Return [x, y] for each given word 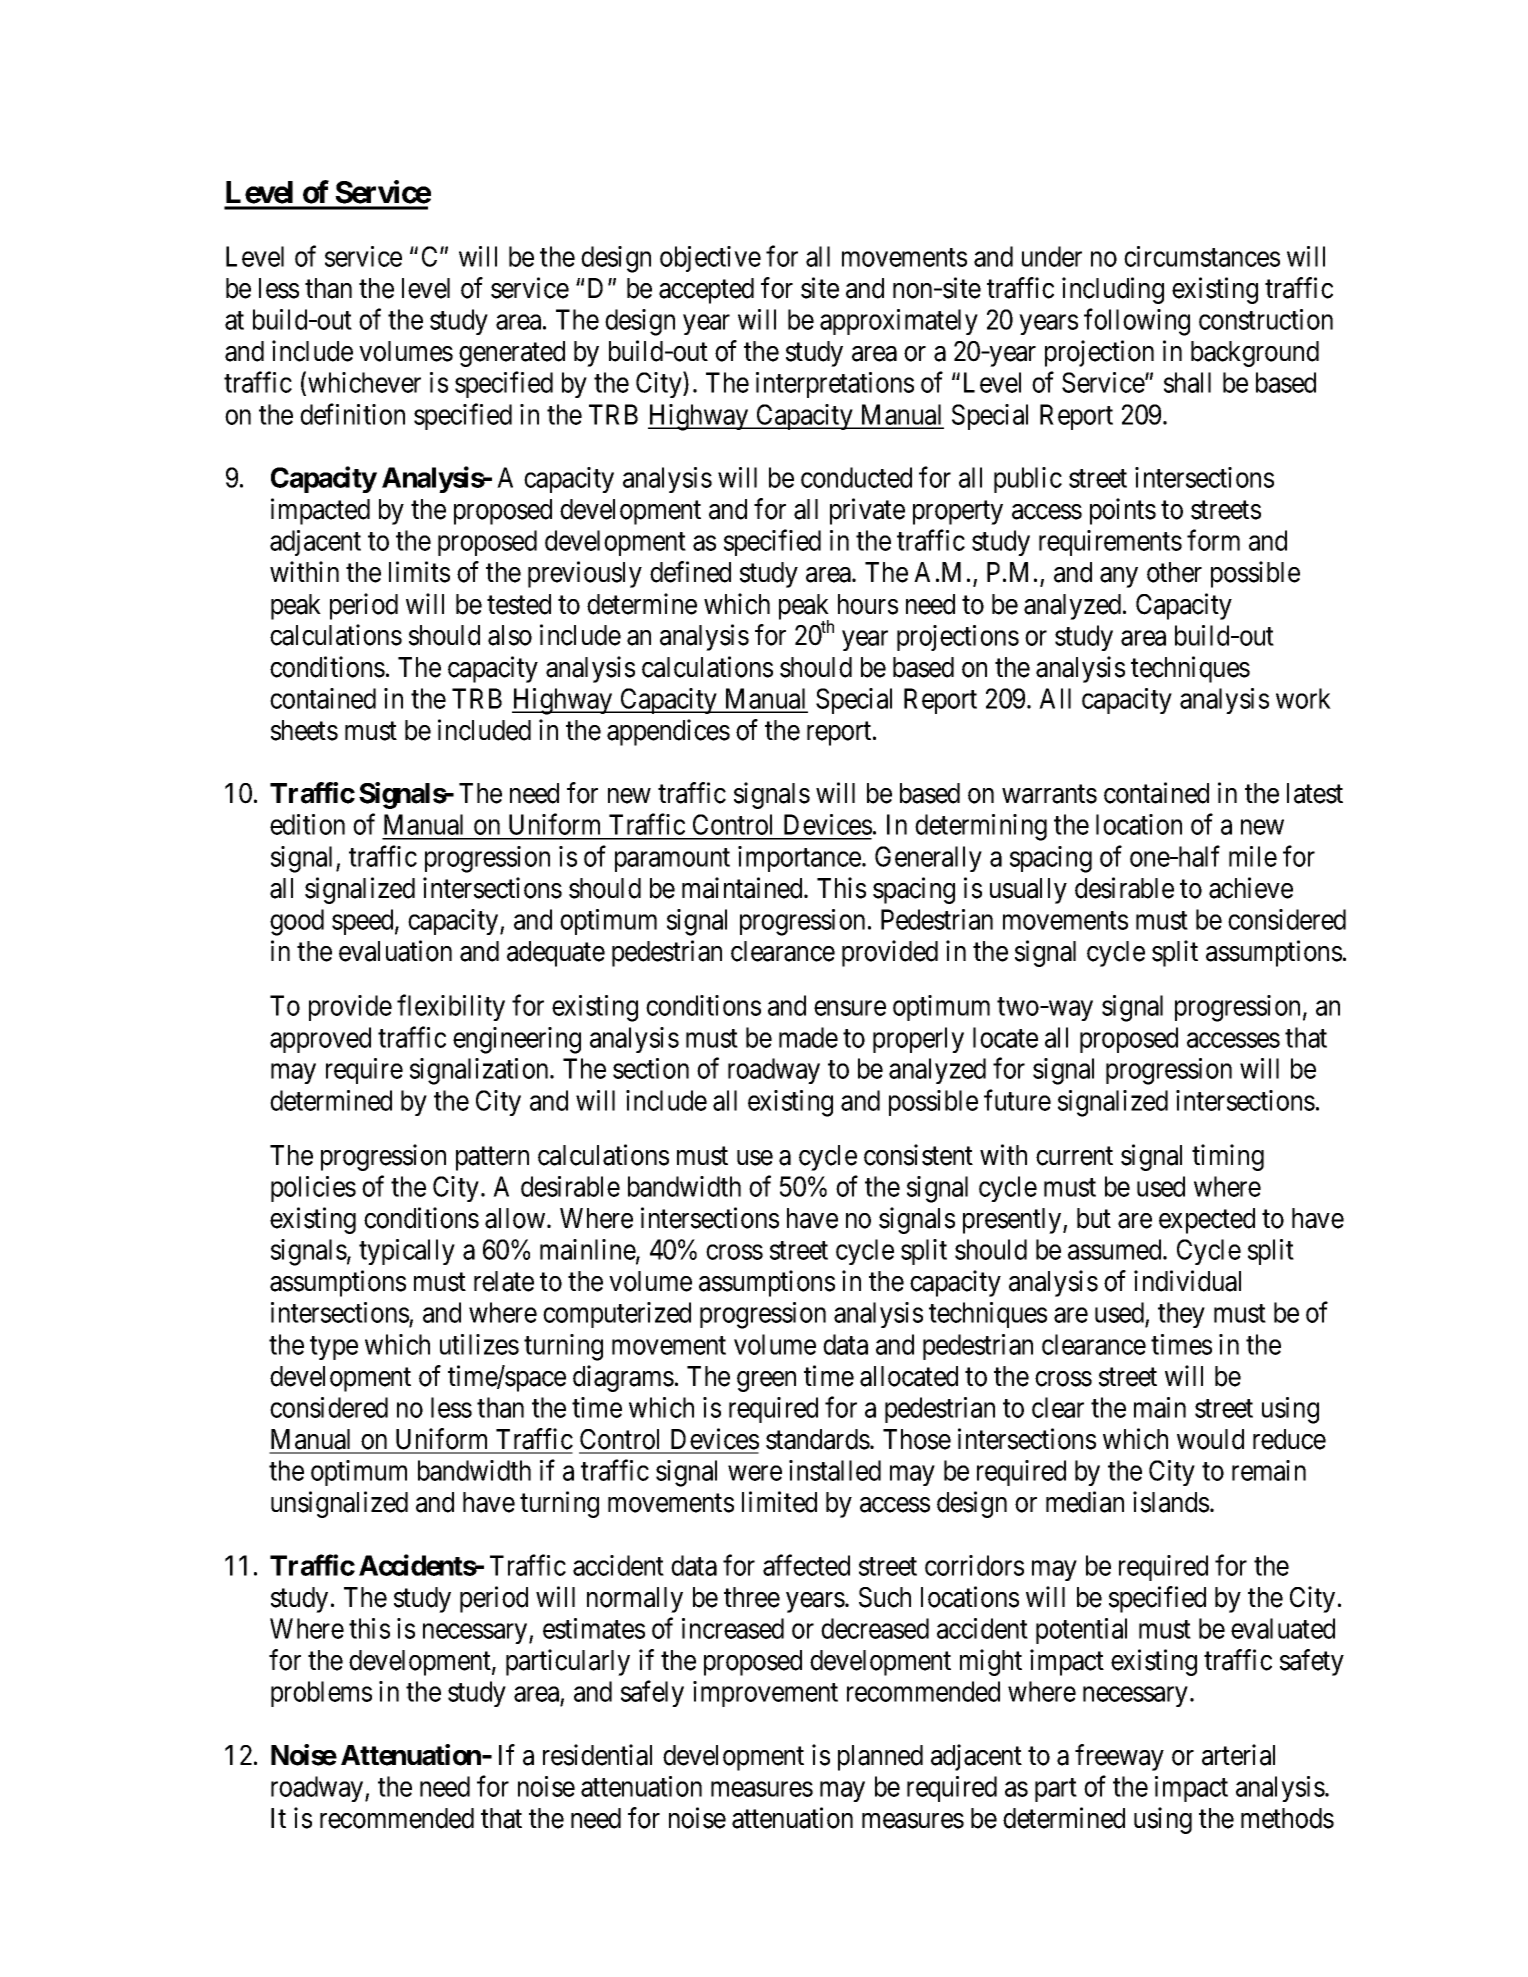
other [1174, 572]
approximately [899, 322]
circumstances [1202, 256]
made [808, 1037]
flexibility [451, 1008]
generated [512, 354]
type [334, 1348]
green [766, 1381]
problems [321, 1694]
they [1181, 1315]
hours [868, 604]
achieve [1251, 888]
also [510, 635]
